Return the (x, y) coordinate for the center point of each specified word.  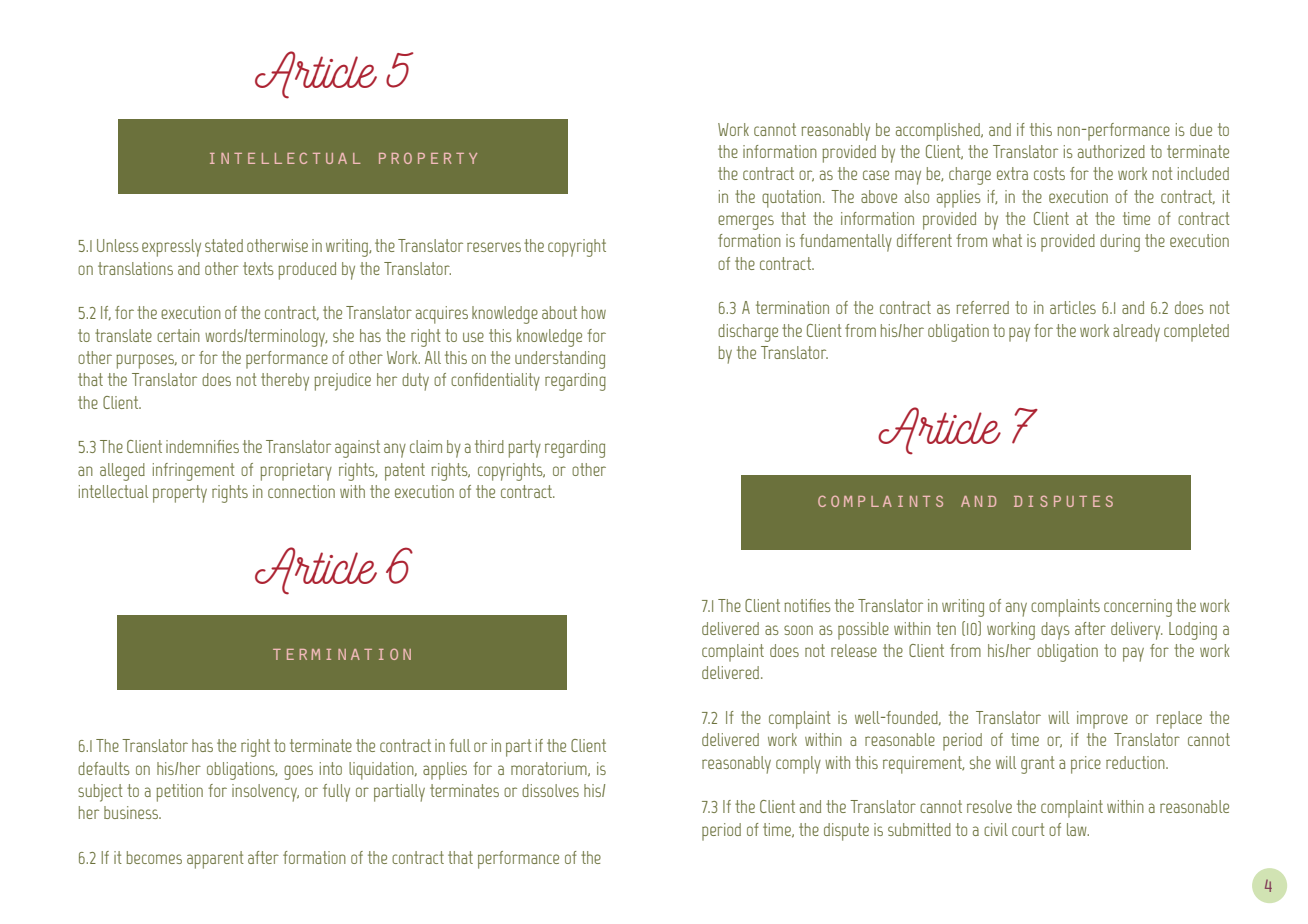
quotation (791, 199)
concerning (1138, 608)
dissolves (550, 790)
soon (798, 630)
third (489, 446)
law (1078, 829)
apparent (215, 860)
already (1136, 333)
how (594, 312)
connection (301, 491)
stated (224, 245)
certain (178, 335)
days (1055, 631)
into (331, 768)
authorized (1111, 151)
